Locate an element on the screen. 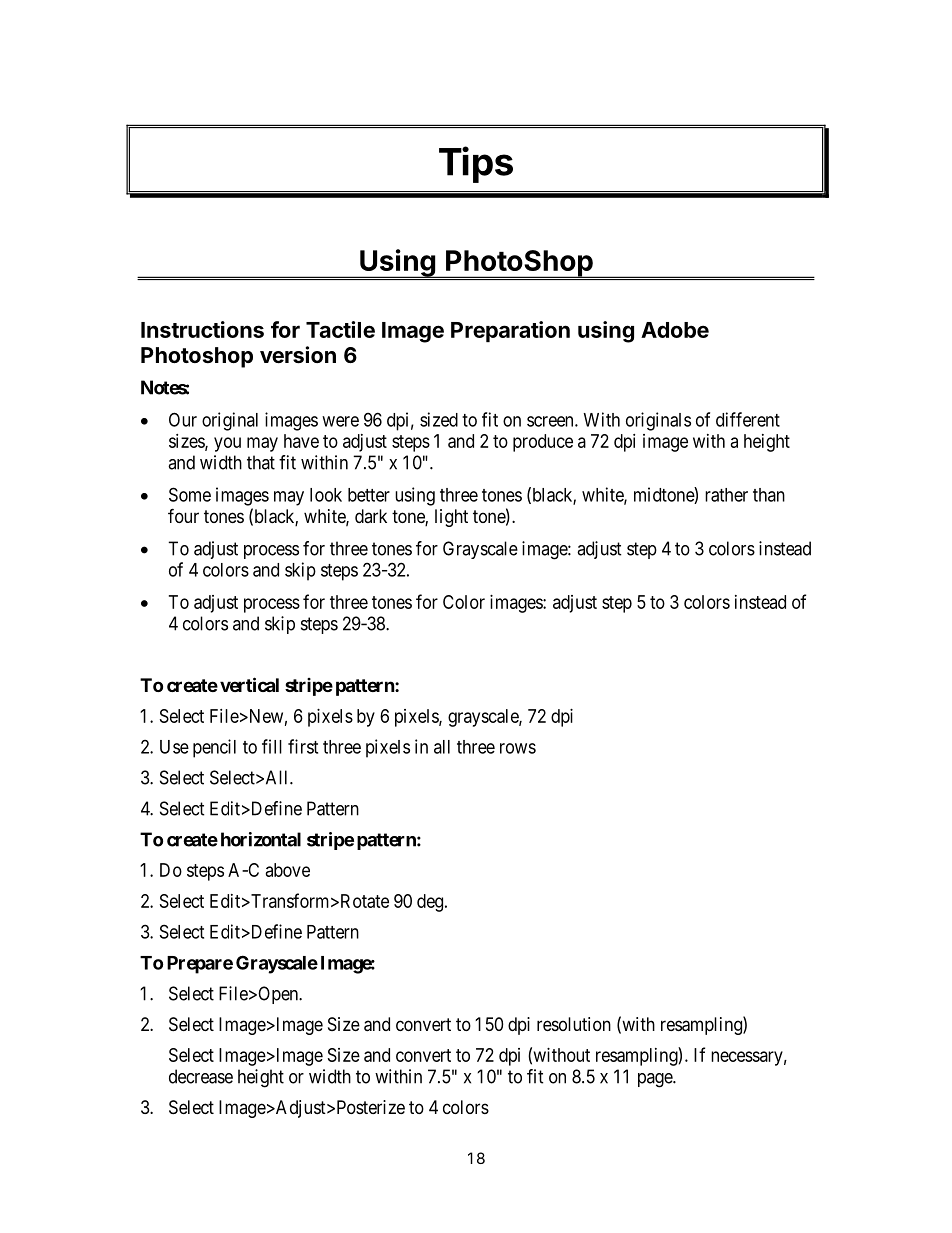 This screenshot has width=952, height=1233. Instructions is located at coordinates (202, 329).
